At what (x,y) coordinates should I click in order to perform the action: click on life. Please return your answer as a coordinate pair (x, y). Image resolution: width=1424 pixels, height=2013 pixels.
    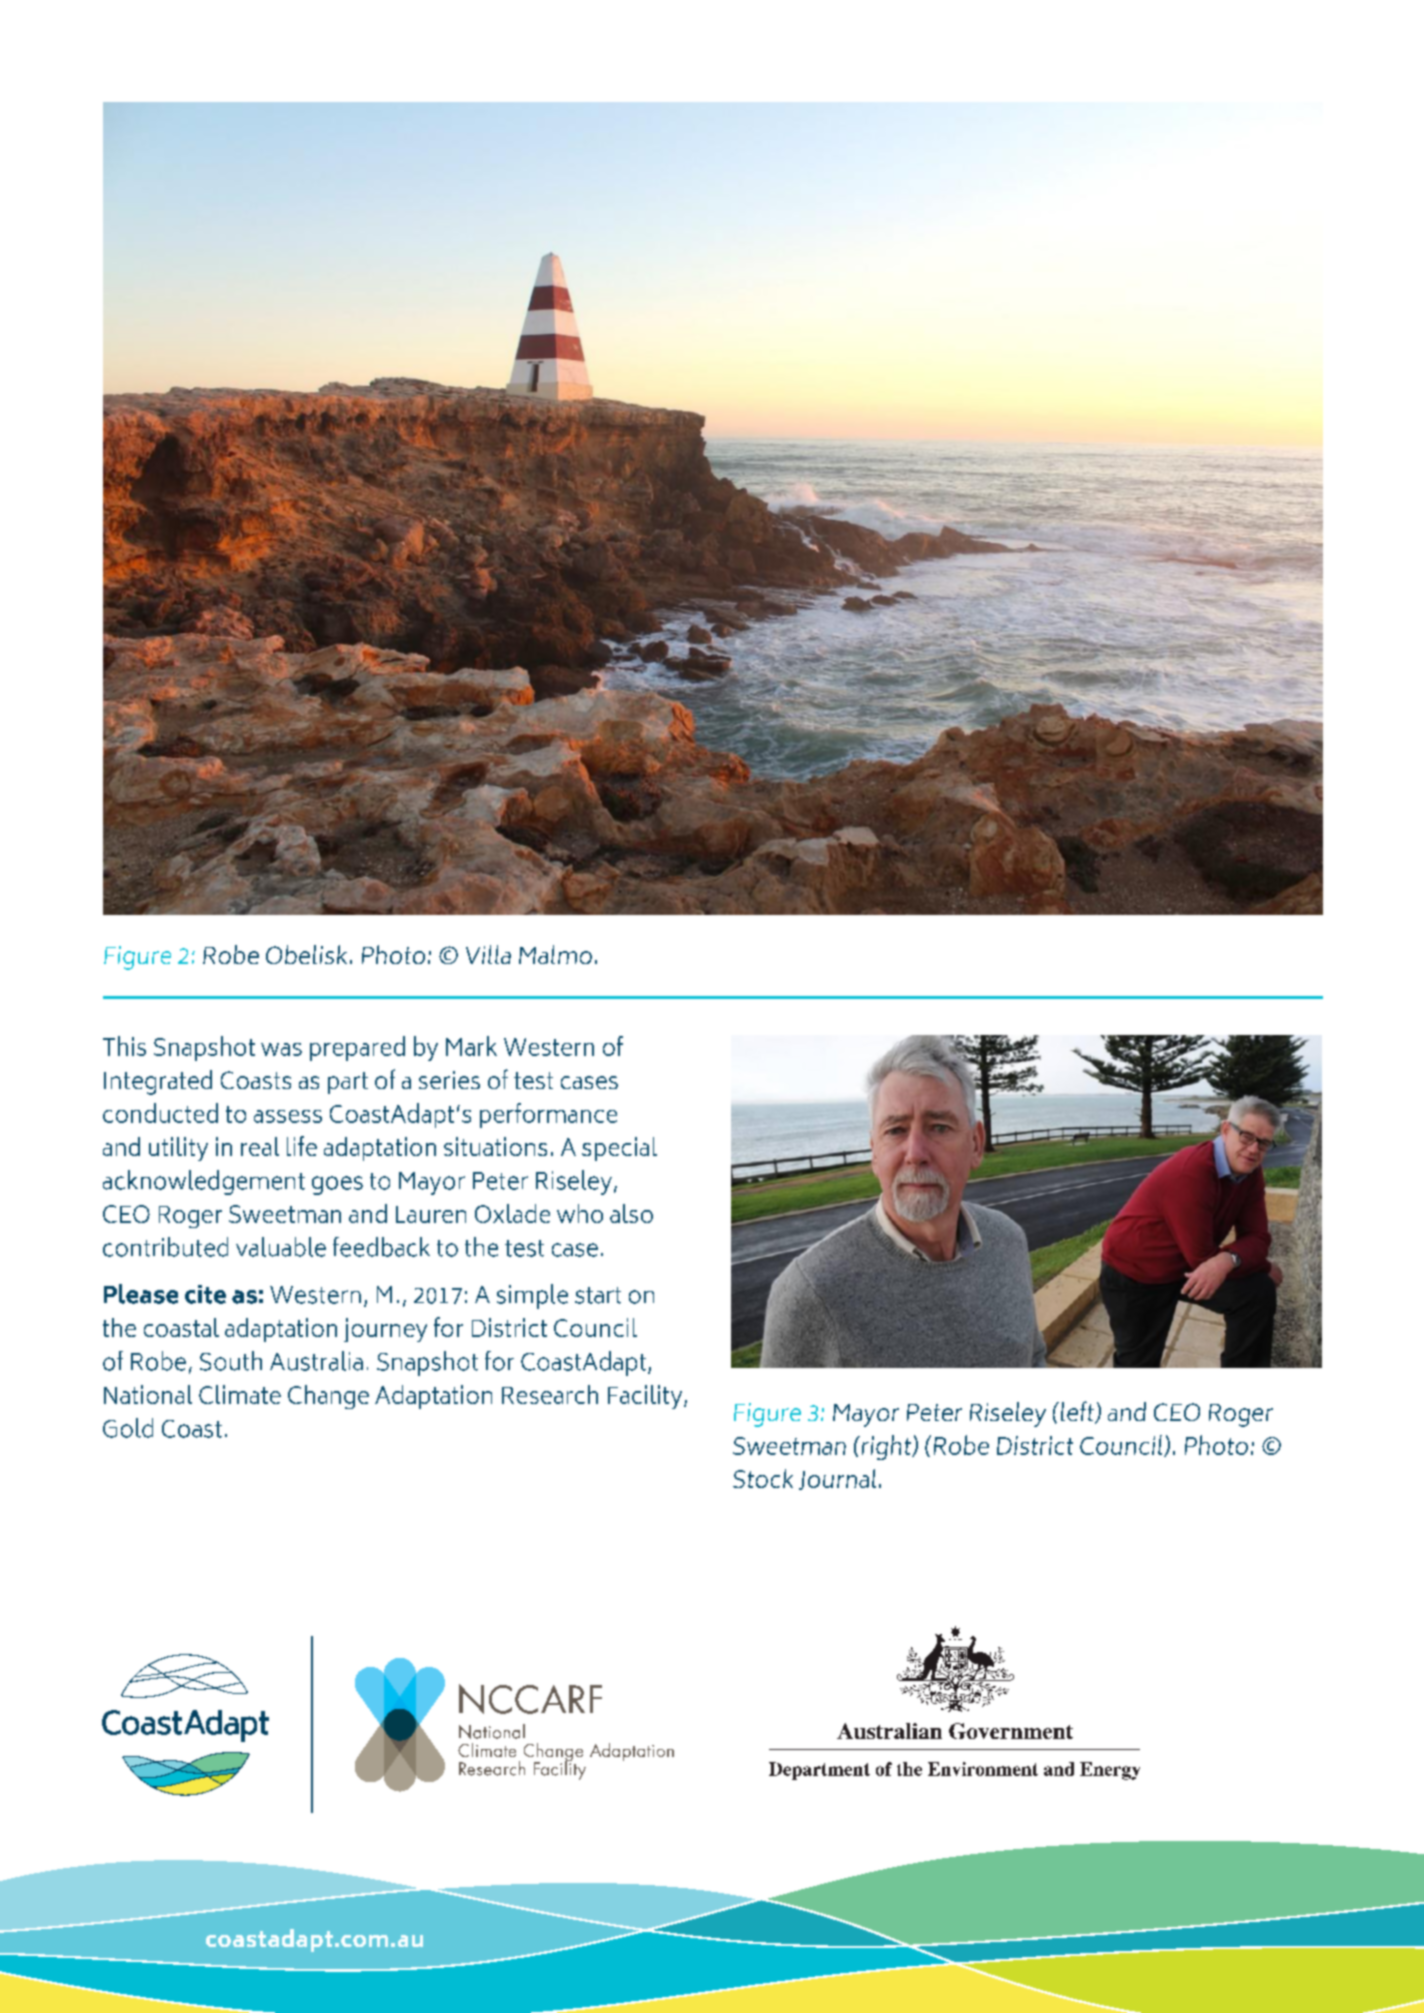
    Looking at the image, I should click on (302, 1146).
